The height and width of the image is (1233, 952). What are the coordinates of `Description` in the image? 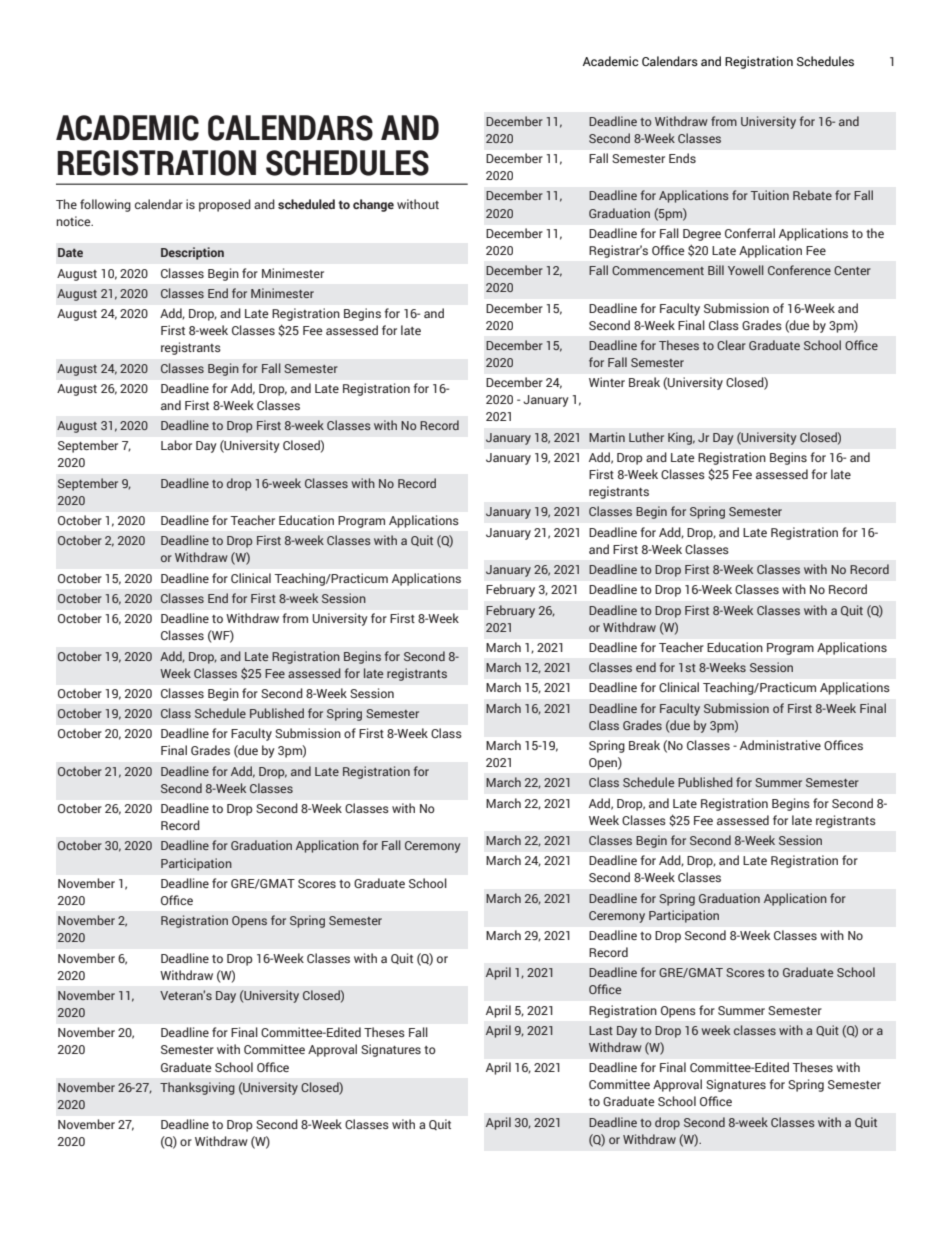 It's located at (192, 253).
